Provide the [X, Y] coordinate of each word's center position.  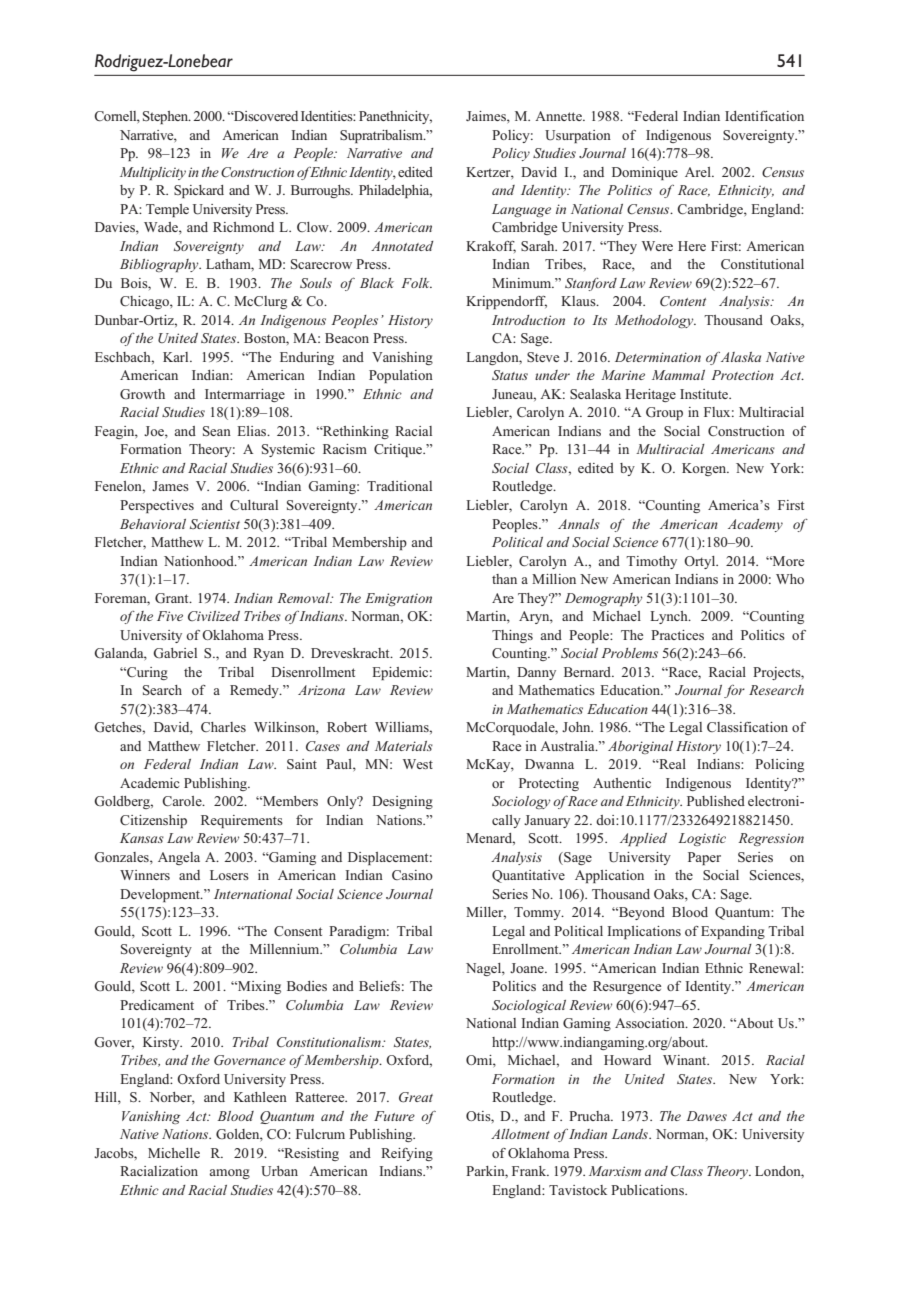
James [170, 486]
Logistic [702, 839]
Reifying [407, 1154]
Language [521, 210]
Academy [755, 525]
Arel [699, 172]
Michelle [174, 1153]
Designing [402, 802]
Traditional [399, 486]
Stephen [167, 117]
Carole [183, 801]
